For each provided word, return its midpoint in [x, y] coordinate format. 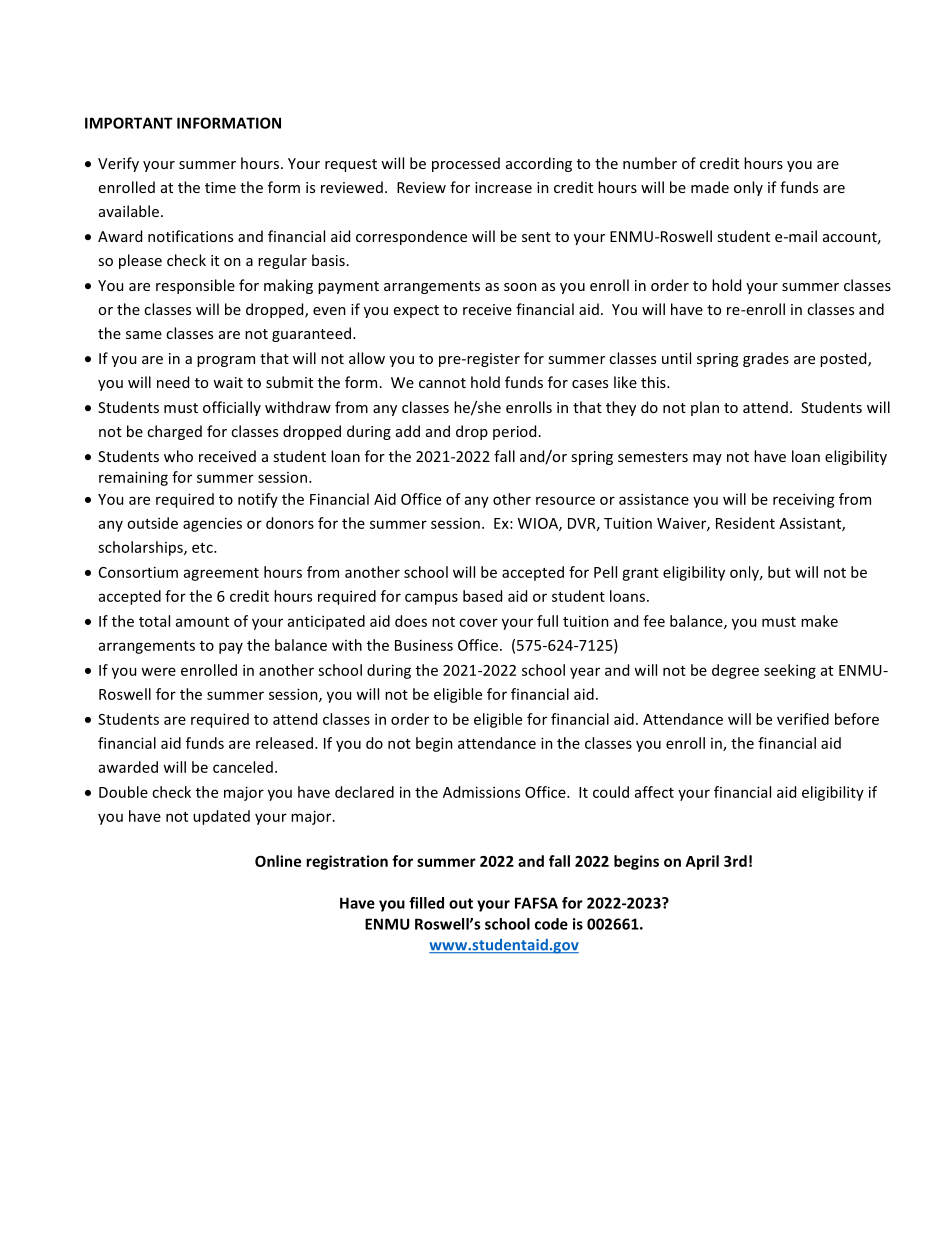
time [220, 187]
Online [278, 861]
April [702, 862]
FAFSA [536, 903]
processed [466, 164]
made [710, 187]
